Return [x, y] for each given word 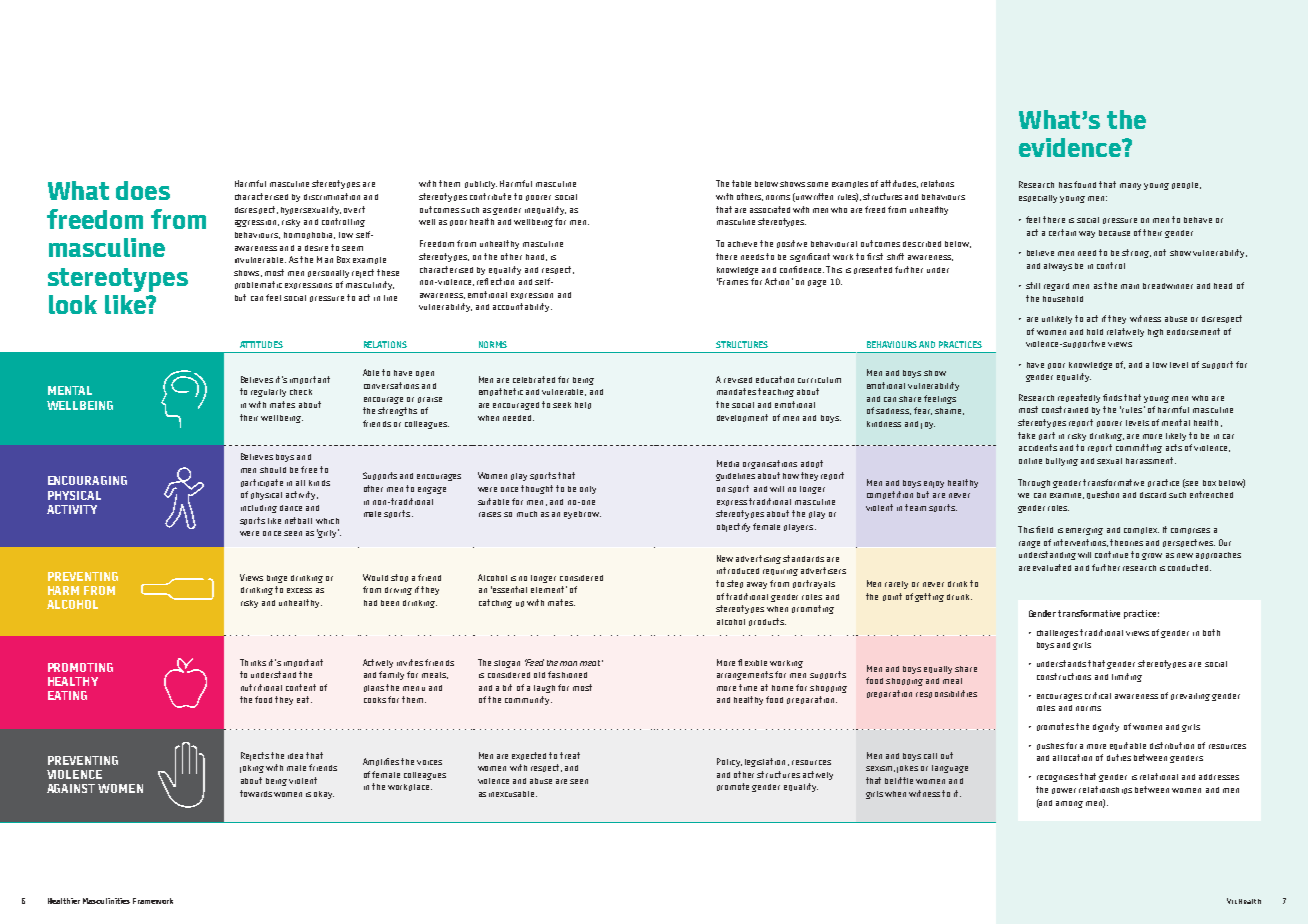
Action [777, 281]
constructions [1064, 676]
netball [298, 520]
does [143, 190]
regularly [268, 393]
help [583, 405]
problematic [258, 285]
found [1085, 184]
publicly [481, 185]
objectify [733, 527]
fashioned [567, 674]
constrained [1065, 409]
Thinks [253, 662]
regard [1056, 287]
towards [256, 793]
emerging [1084, 531]
